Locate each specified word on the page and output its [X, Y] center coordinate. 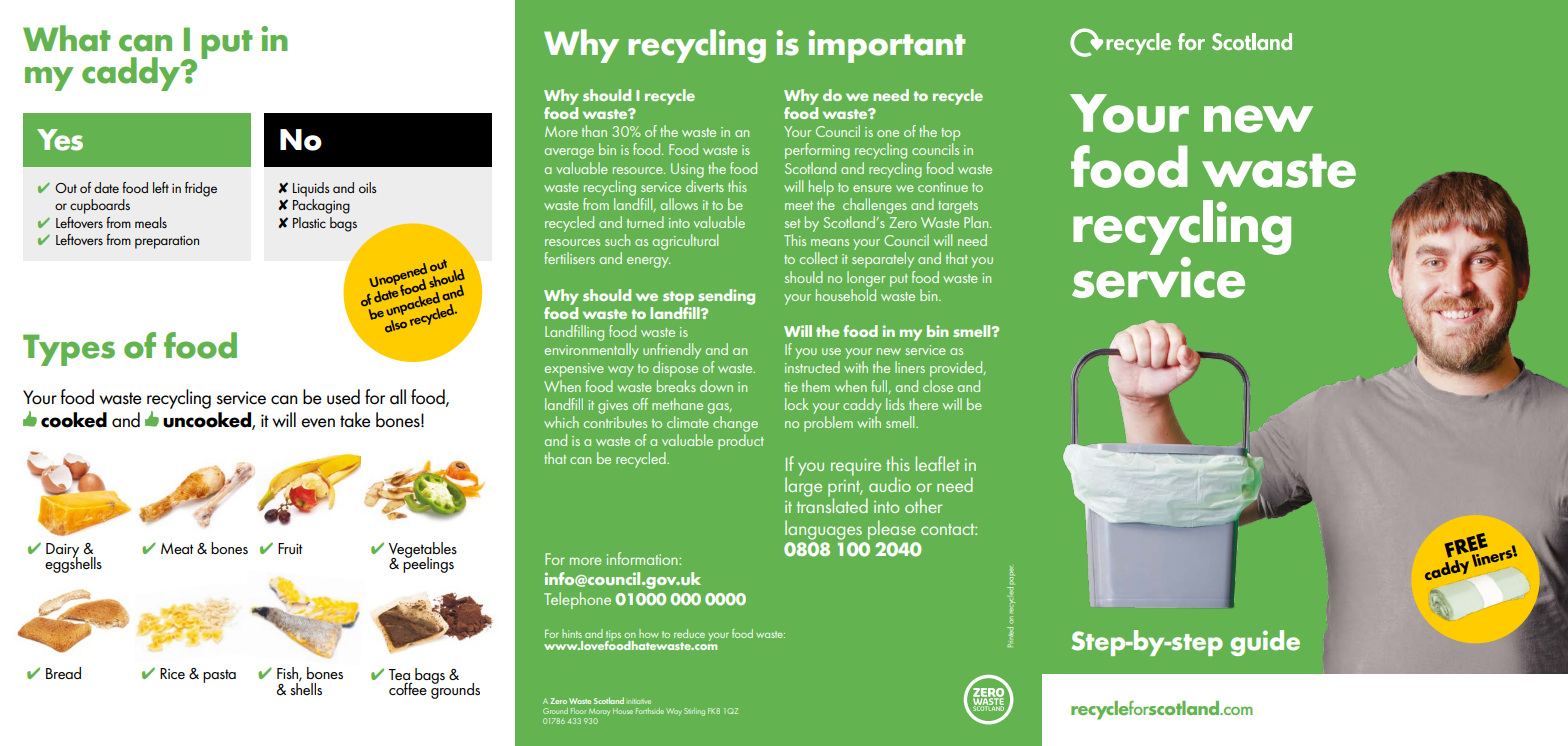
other [923, 505]
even [318, 423]
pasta [219, 676]
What [67, 38]
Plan [977, 222]
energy [648, 262]
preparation [167, 242]
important [887, 46]
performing [817, 151]
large [803, 486]
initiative [638, 701]
